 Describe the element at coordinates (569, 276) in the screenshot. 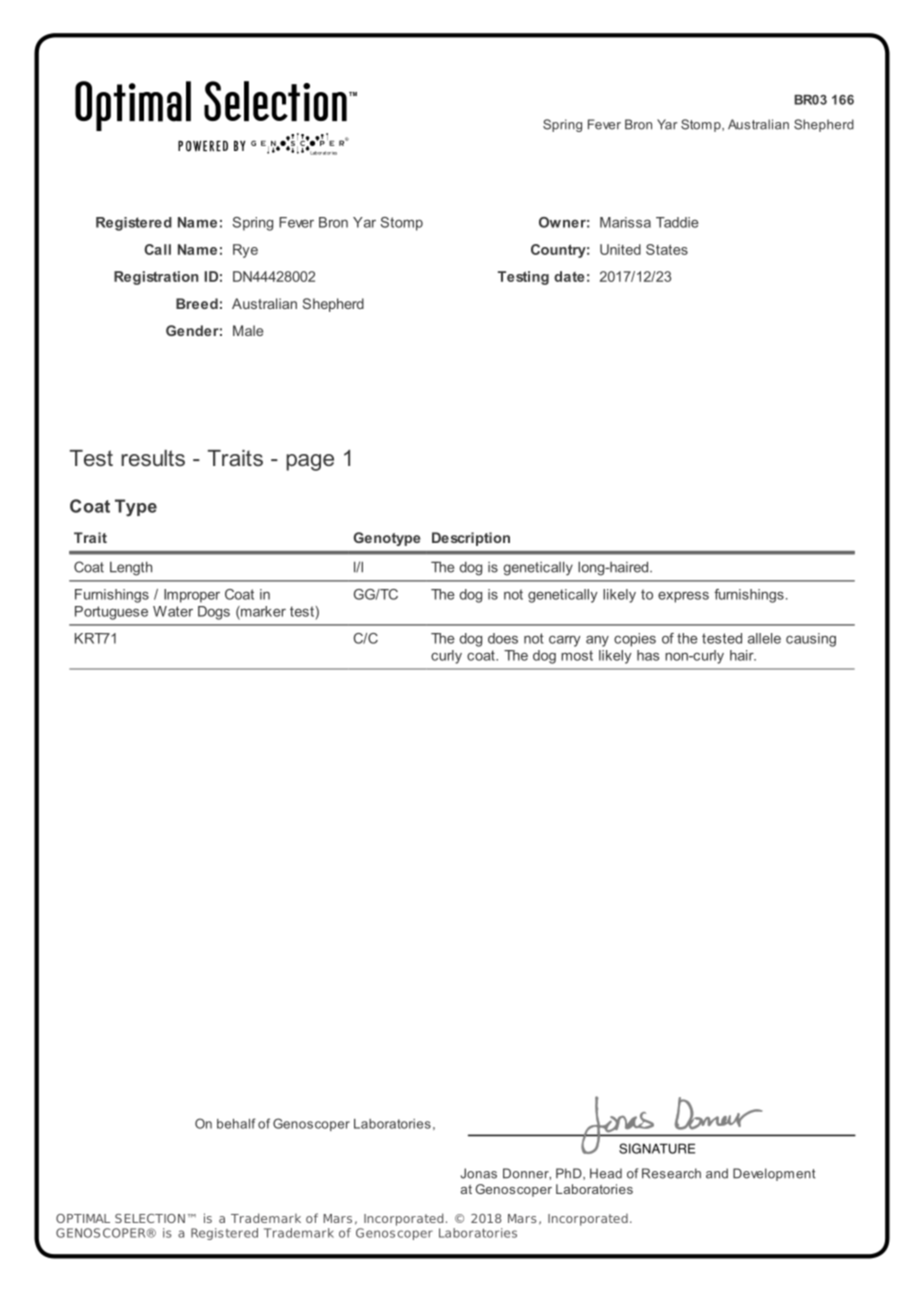

I see `date` at that location.
